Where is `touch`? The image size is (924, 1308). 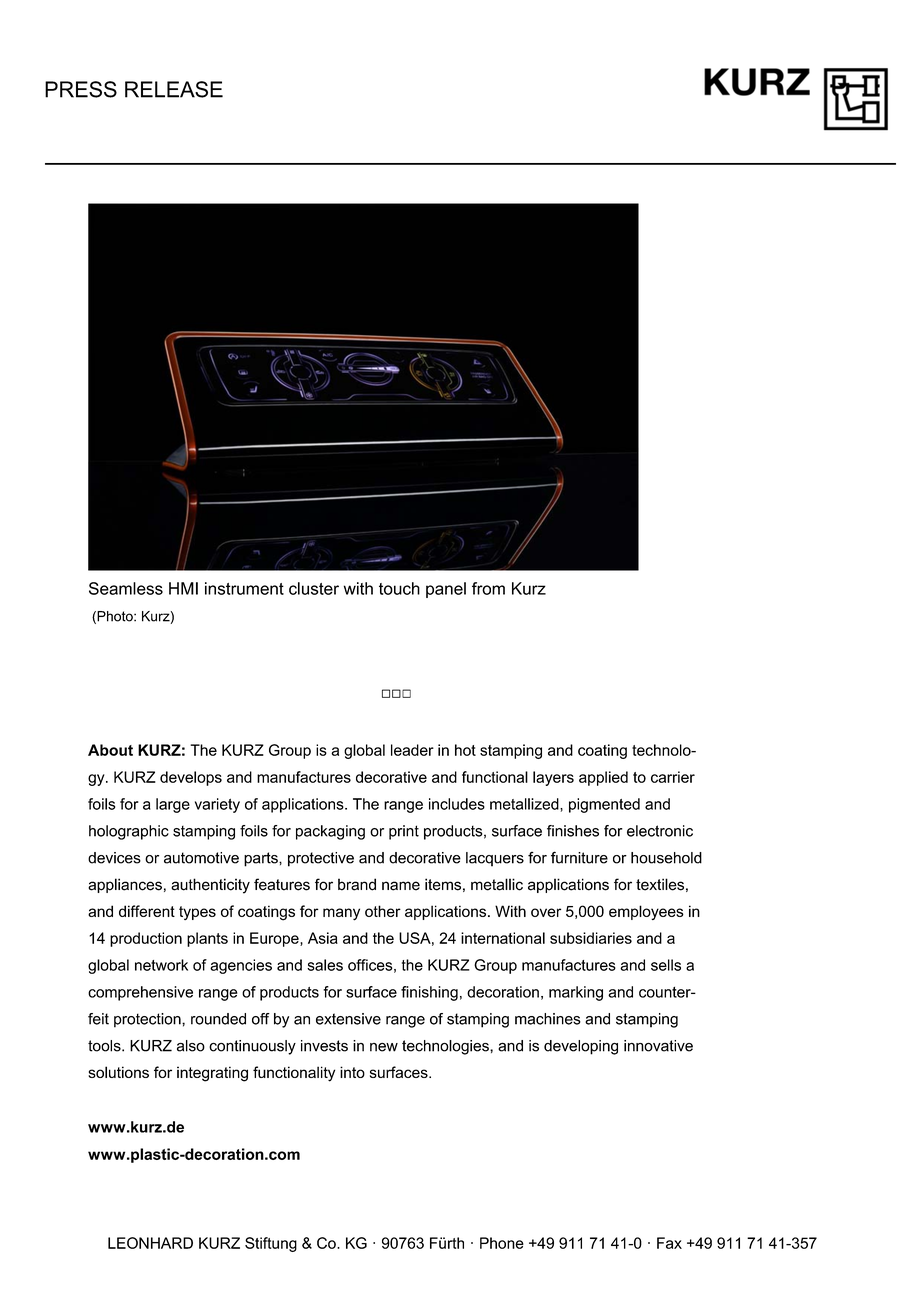
touch is located at coordinates (399, 588).
